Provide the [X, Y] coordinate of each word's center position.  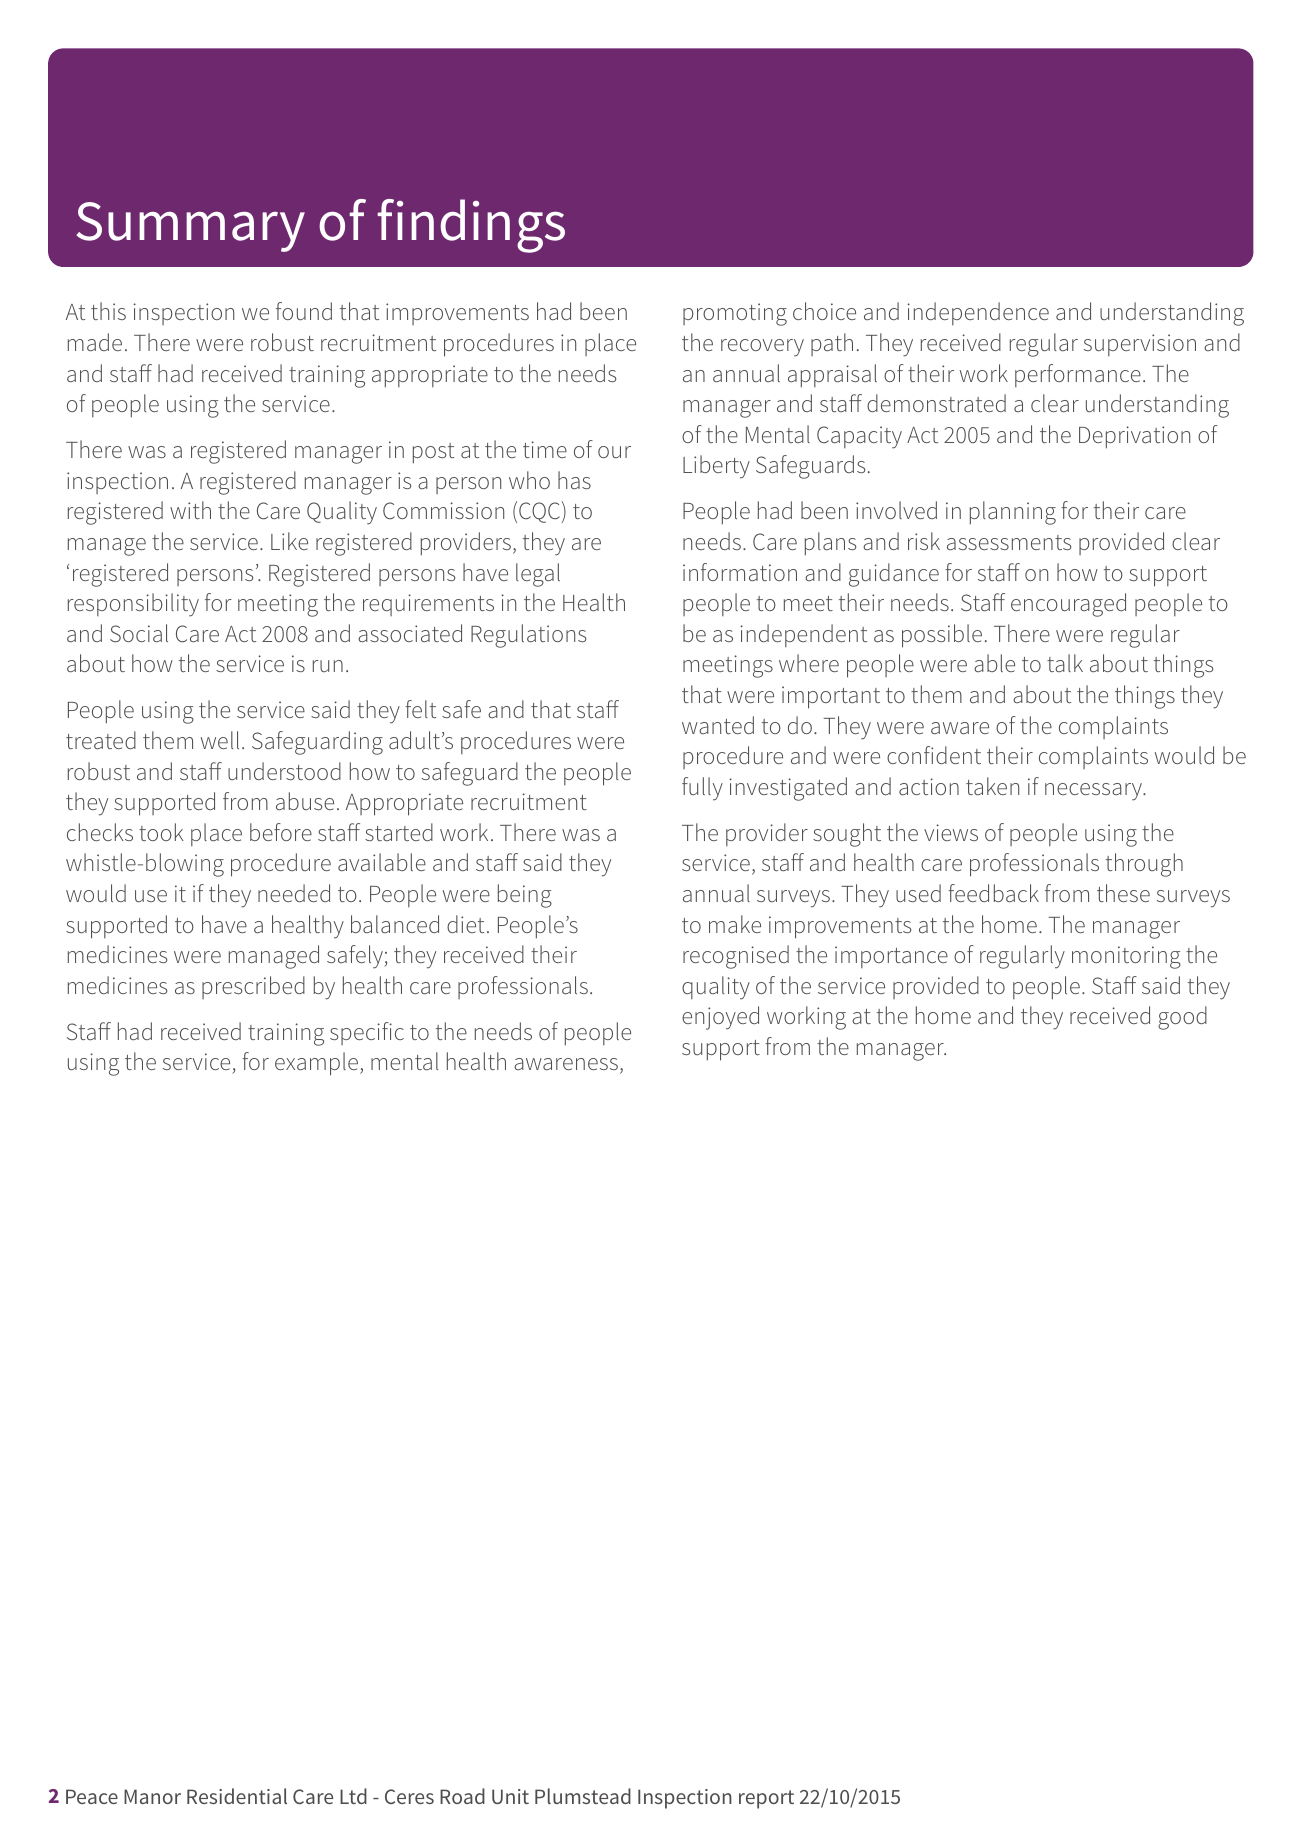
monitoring [1126, 957]
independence [978, 313]
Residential [237, 1796]
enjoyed [720, 1018]
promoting [735, 314]
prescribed [253, 987]
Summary [190, 227]
